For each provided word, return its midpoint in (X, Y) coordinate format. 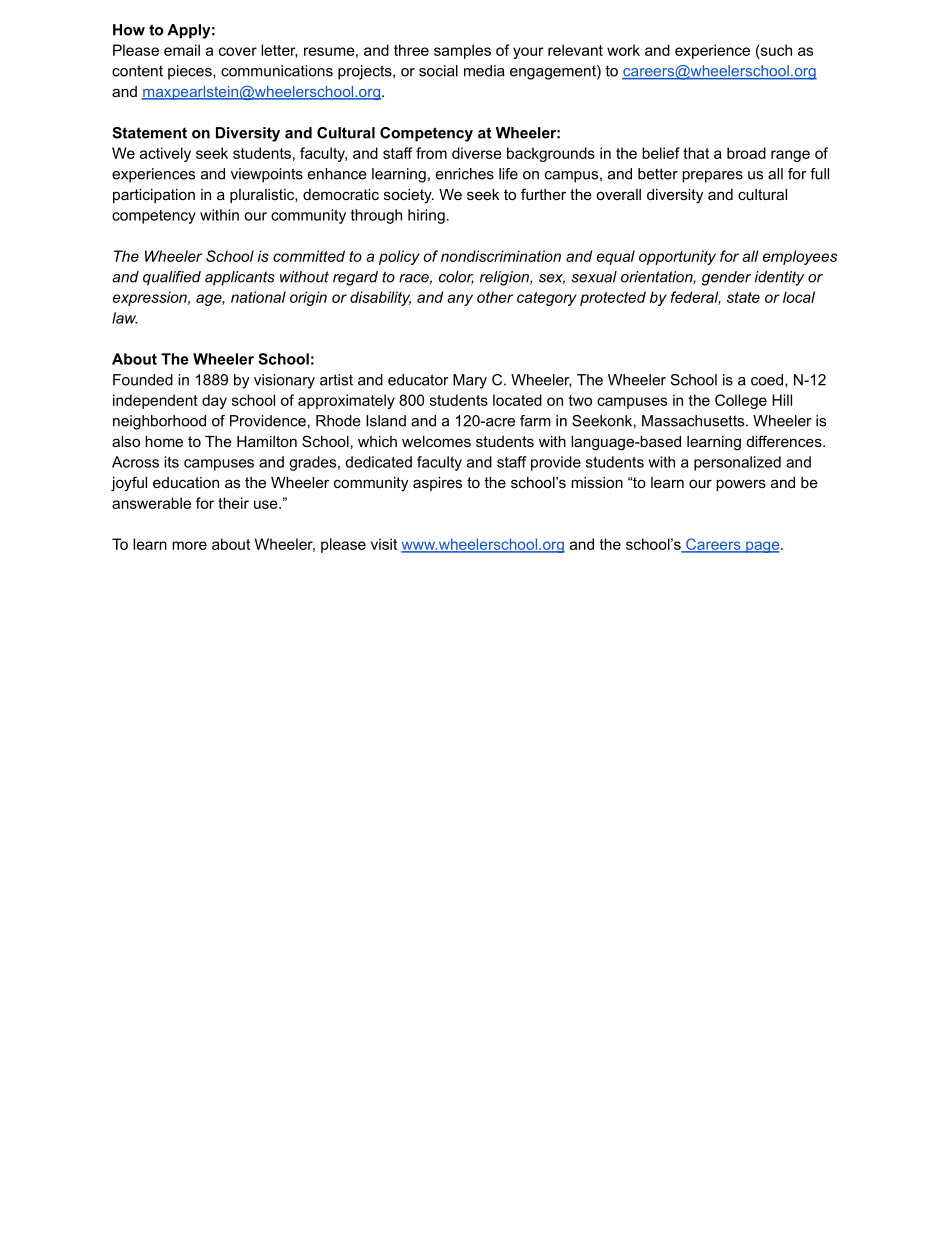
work (623, 50)
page (763, 547)
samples (462, 51)
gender (726, 278)
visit (384, 544)
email (182, 50)
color (456, 278)
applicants (240, 278)
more (189, 545)
